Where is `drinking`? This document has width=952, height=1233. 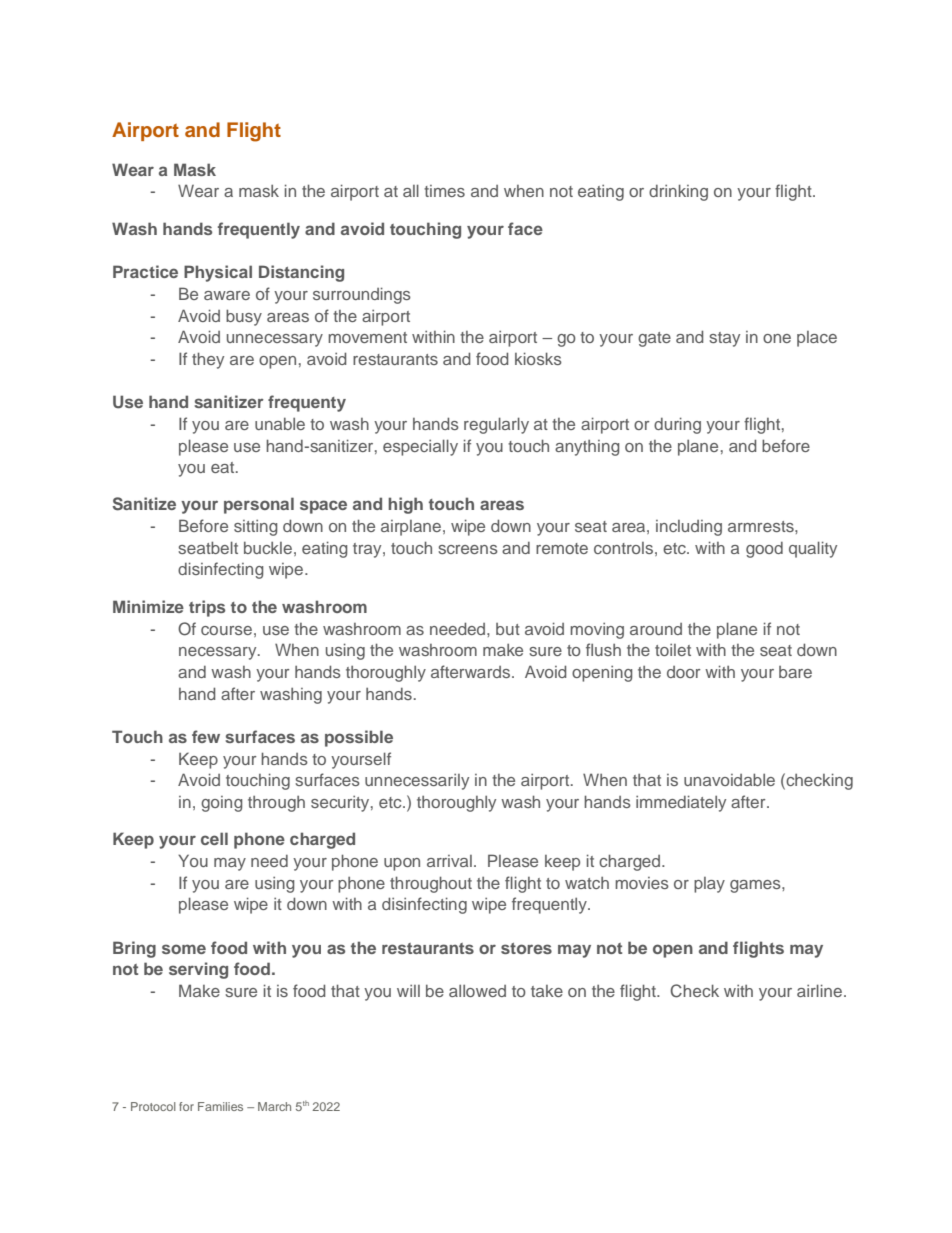
drinking is located at coordinates (678, 192).
